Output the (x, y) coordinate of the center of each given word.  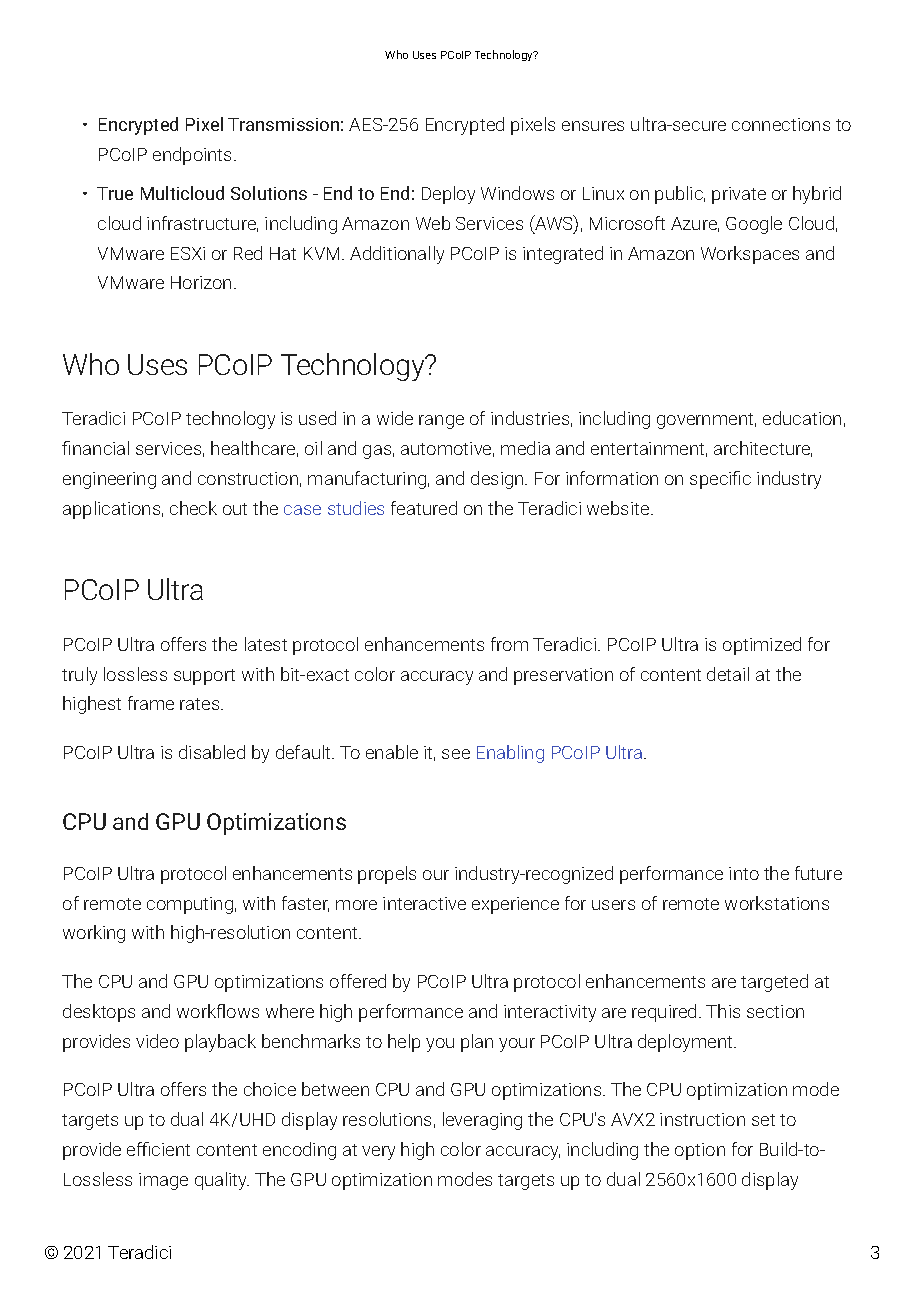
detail (728, 674)
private (739, 195)
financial (95, 448)
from (509, 644)
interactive (424, 903)
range (441, 422)
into (744, 873)
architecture (763, 449)
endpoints (194, 156)
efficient (158, 1149)
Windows (517, 193)
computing (190, 905)
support (204, 677)
